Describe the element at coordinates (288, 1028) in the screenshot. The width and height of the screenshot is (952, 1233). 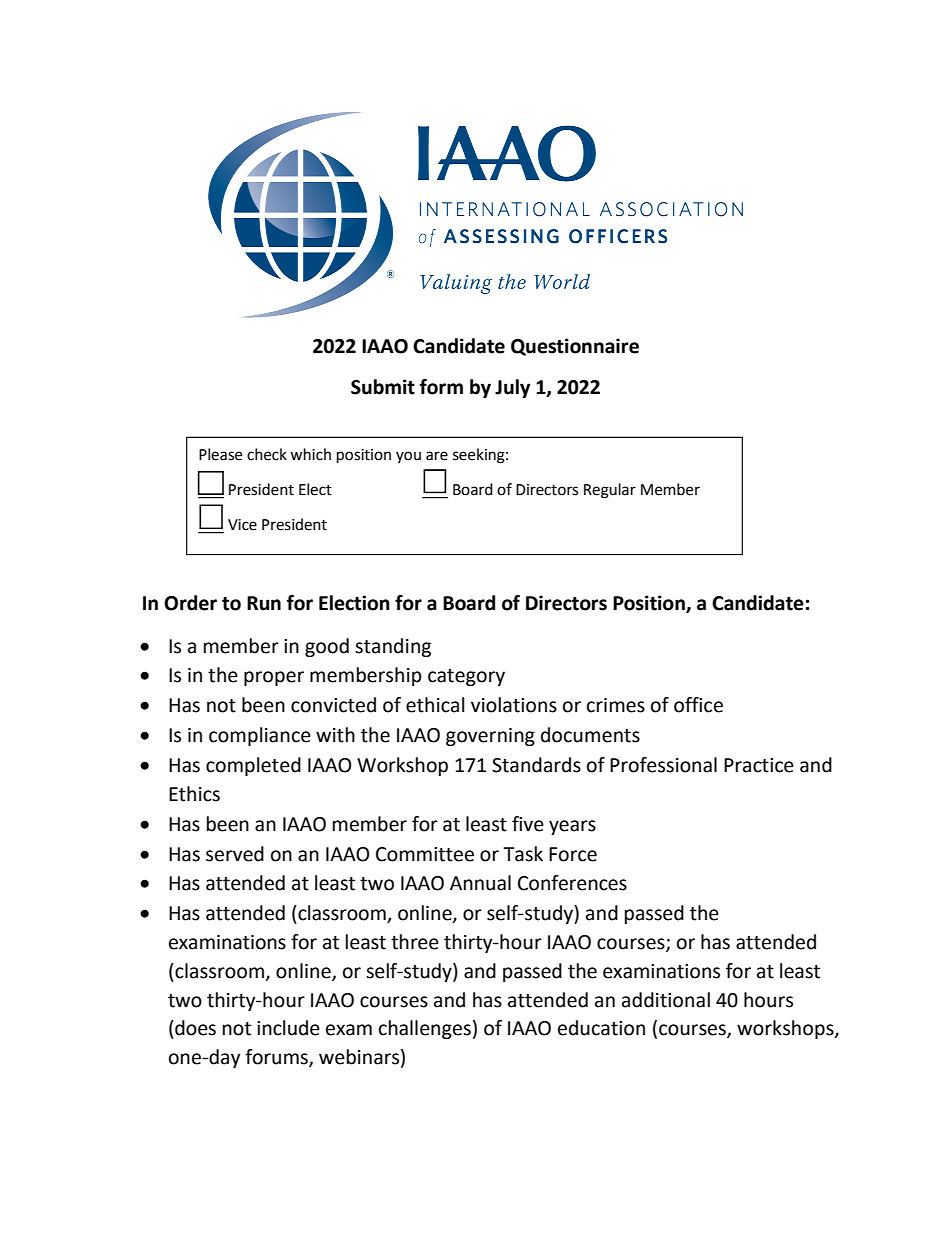
I see `include` at that location.
